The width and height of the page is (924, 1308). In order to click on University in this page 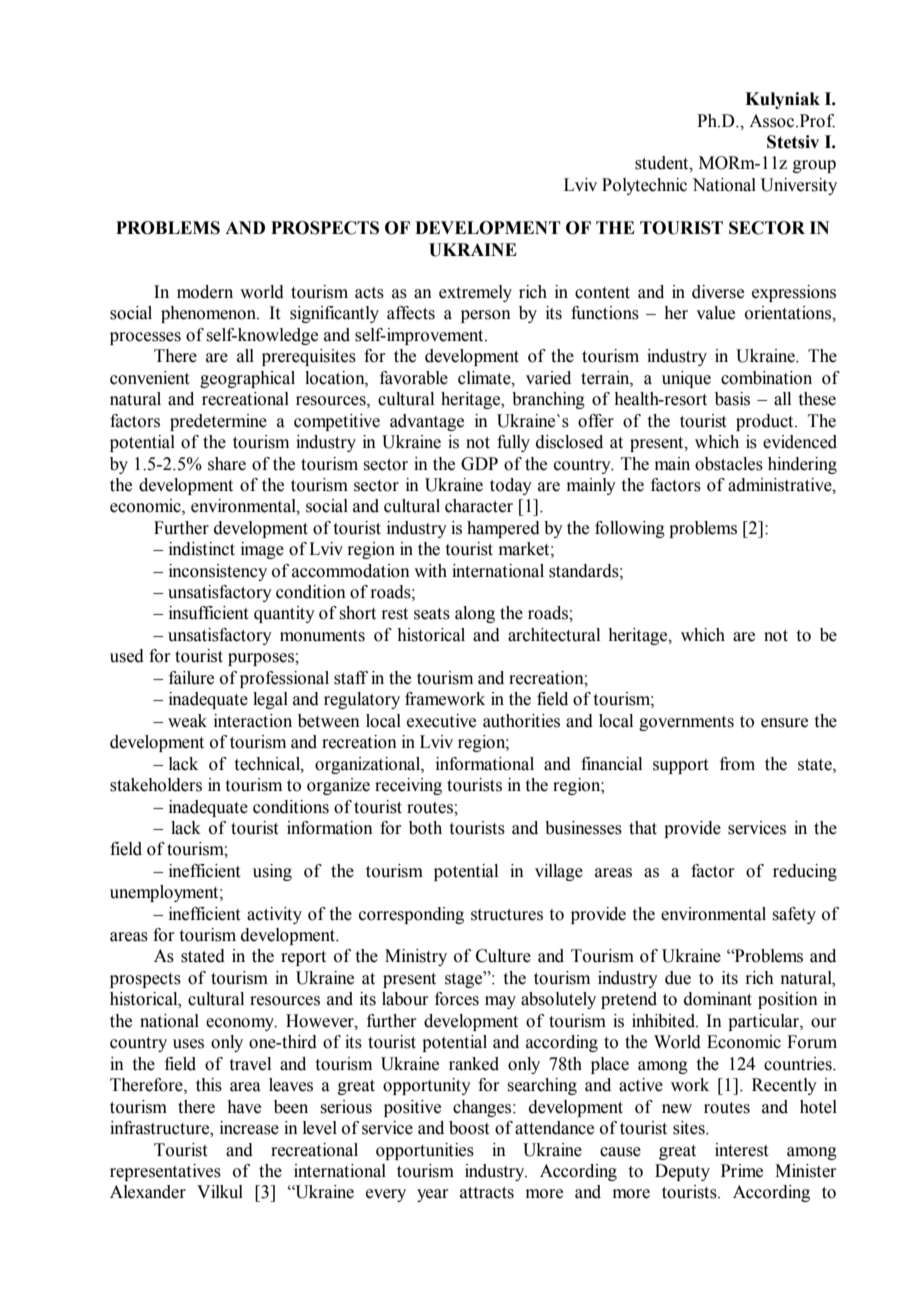, I will do `click(798, 186)`.
